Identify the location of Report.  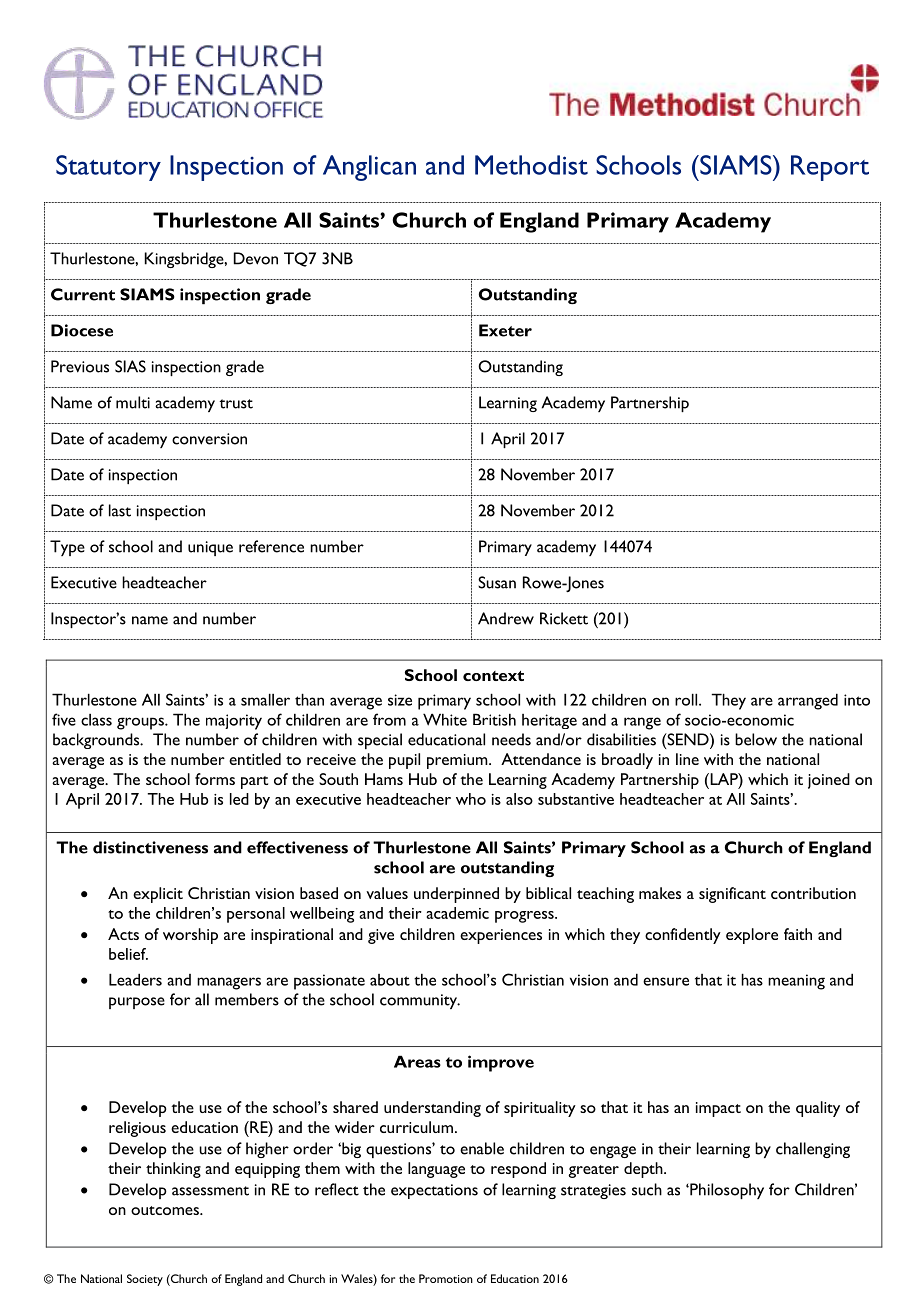
(830, 168).
